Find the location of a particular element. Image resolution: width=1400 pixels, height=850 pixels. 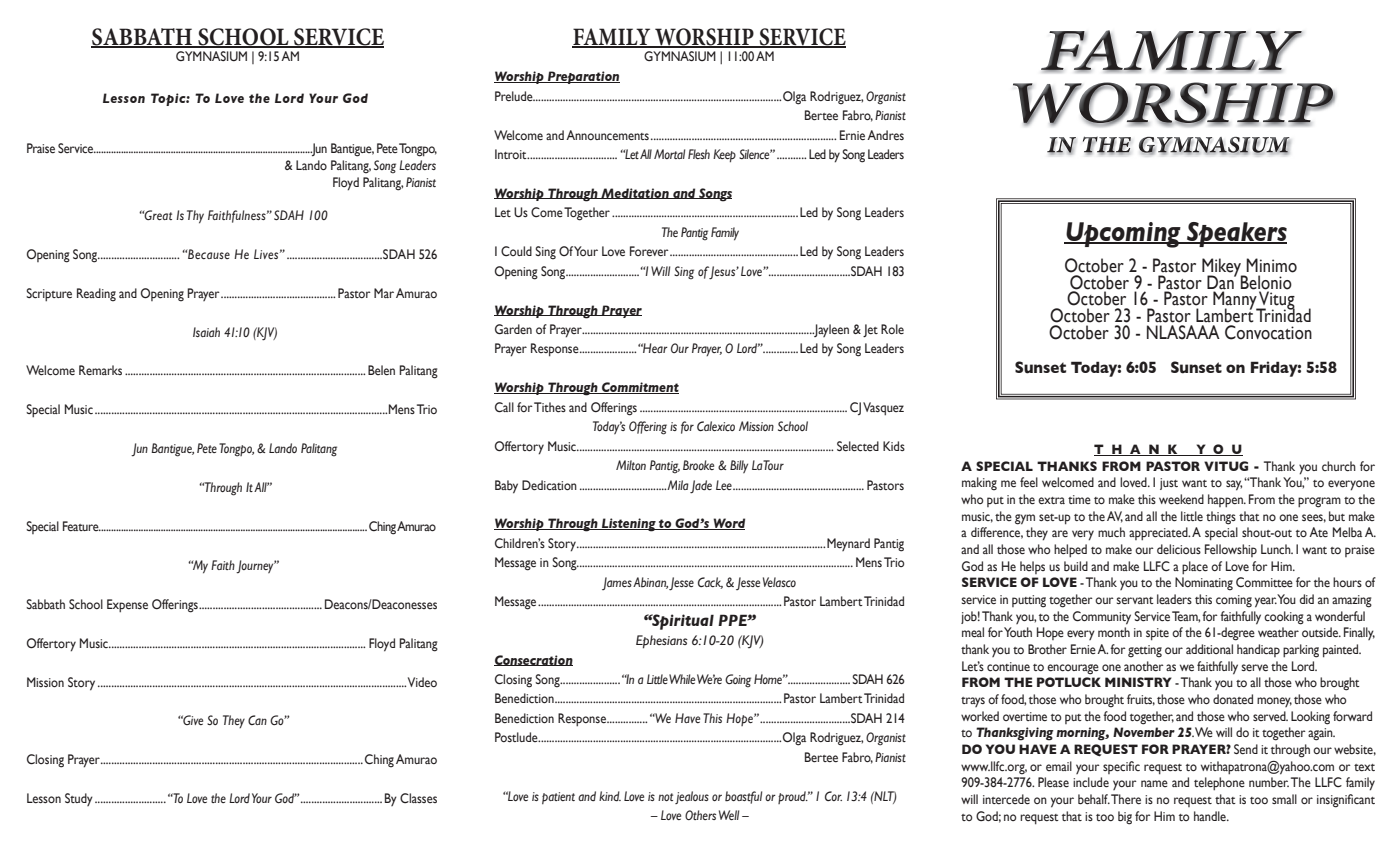

Jayleen is located at coordinates (830, 330).
